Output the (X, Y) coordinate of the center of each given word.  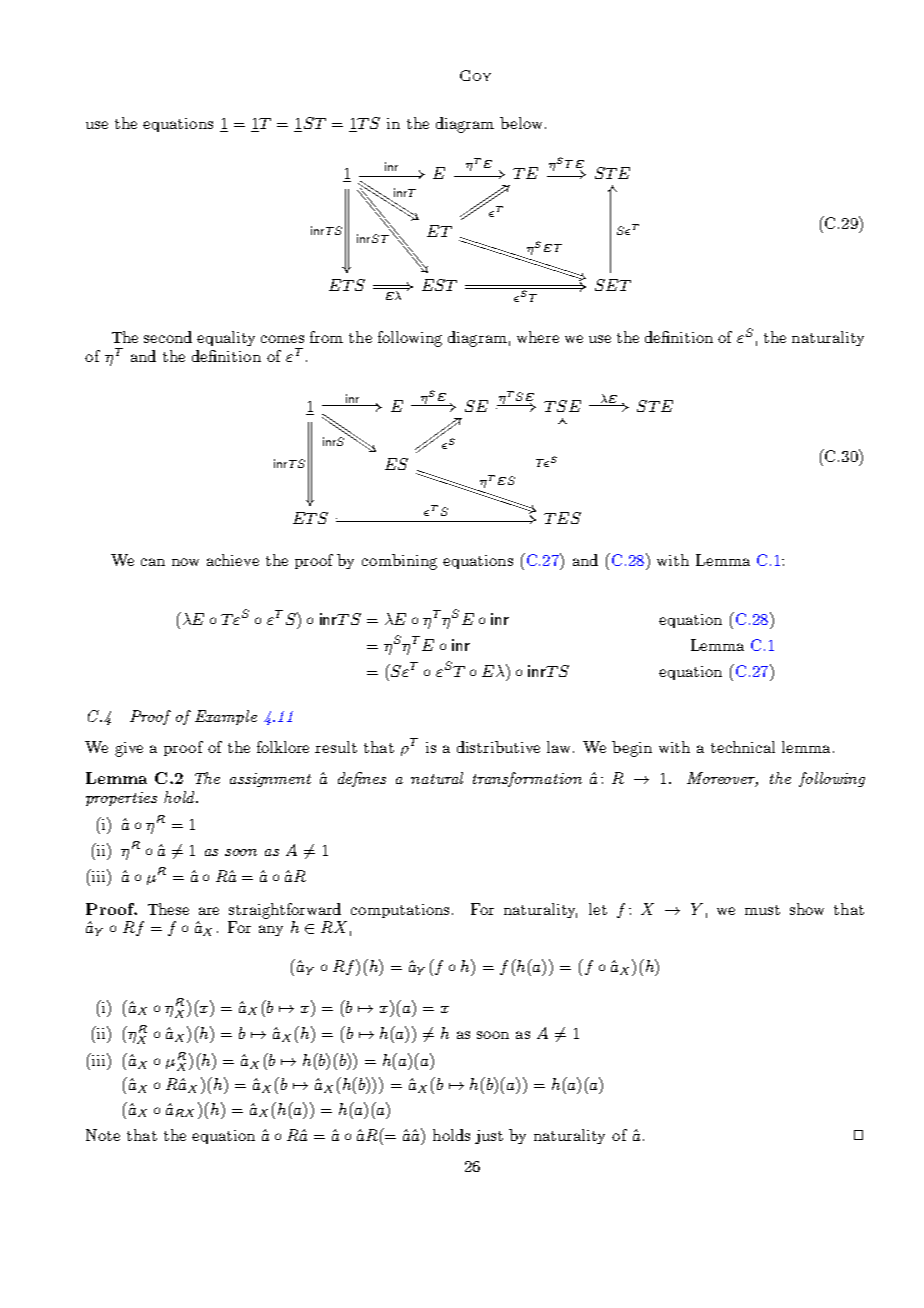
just (489, 1137)
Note (103, 1135)
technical (743, 747)
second (168, 337)
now (185, 562)
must (762, 910)
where (538, 337)
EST (439, 285)
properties (121, 799)
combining (399, 562)
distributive (498, 747)
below (523, 123)
